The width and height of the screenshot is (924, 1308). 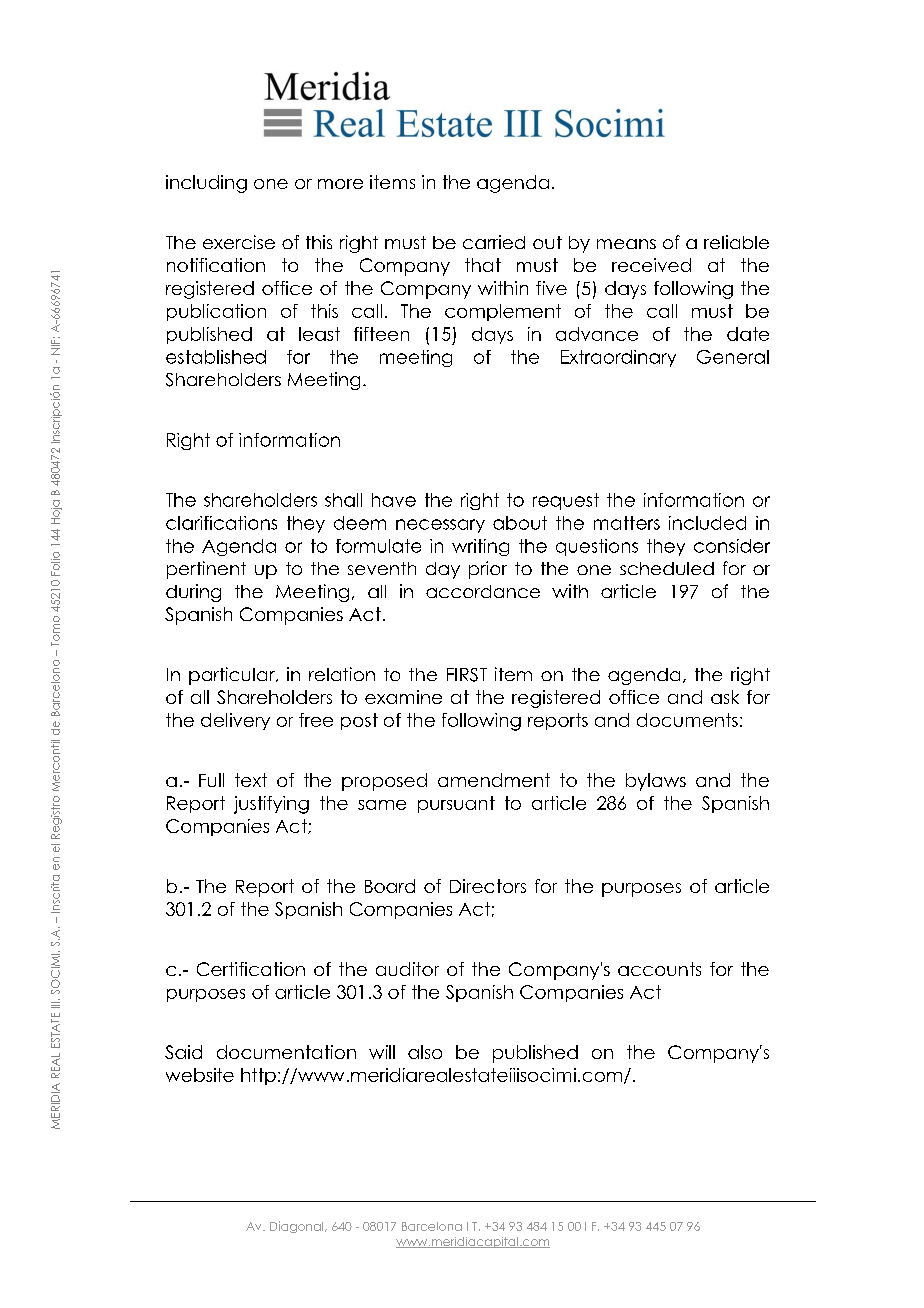 What do you see at coordinates (239, 242) in the screenshot?
I see `exercise` at bounding box center [239, 242].
